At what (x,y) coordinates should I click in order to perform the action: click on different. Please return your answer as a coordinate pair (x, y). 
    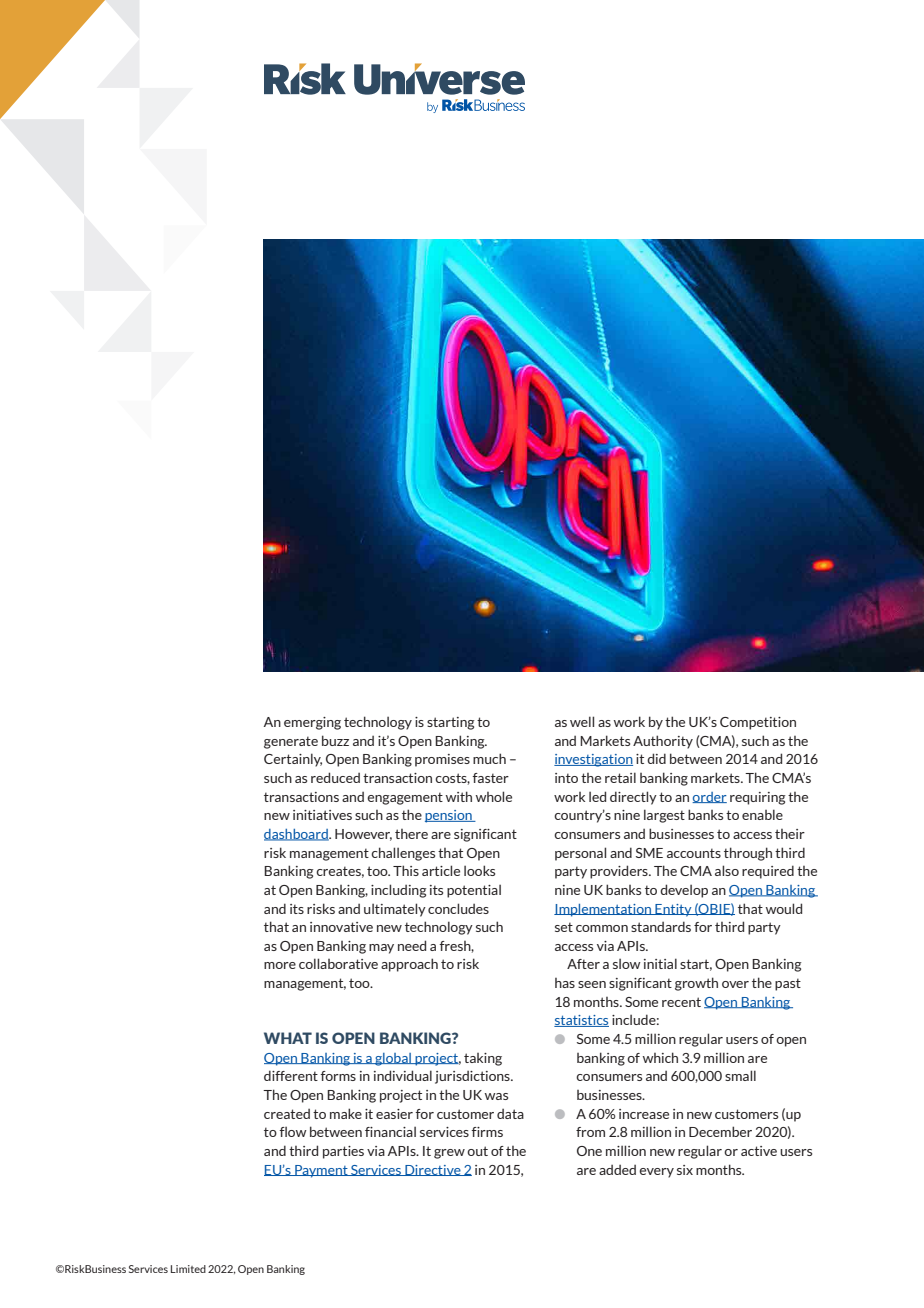
    Looking at the image, I should click on (291, 1075).
